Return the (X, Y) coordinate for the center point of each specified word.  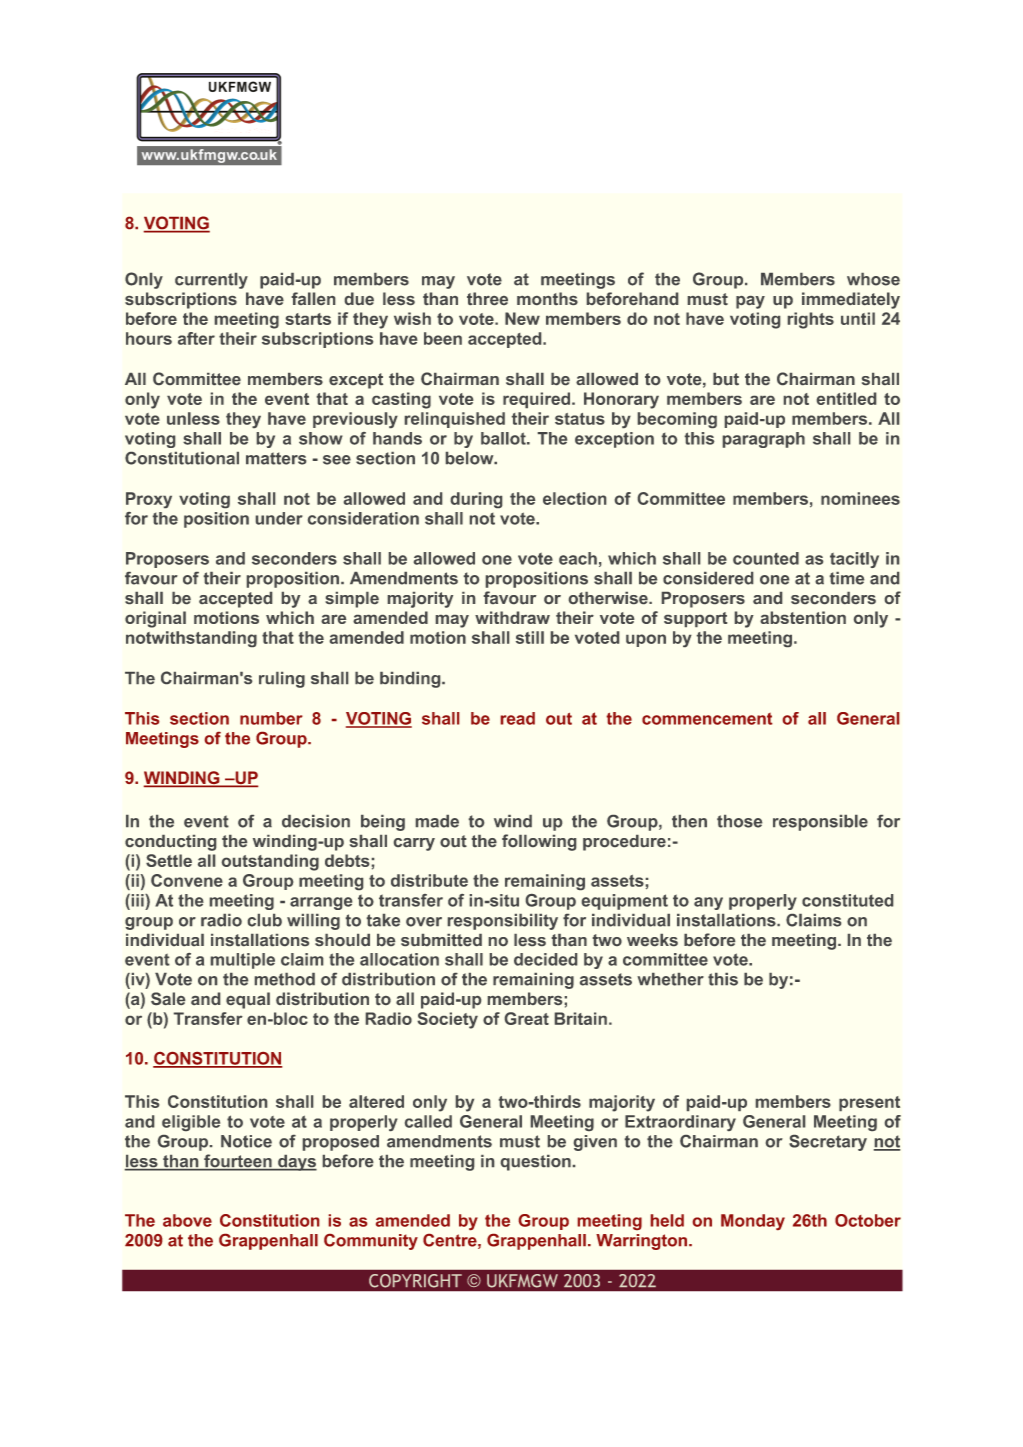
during (476, 500)
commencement (707, 719)
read (518, 718)
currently (211, 281)
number (271, 718)
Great (527, 1018)
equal (248, 1000)
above (187, 1220)
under (279, 518)
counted (766, 558)
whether (670, 979)
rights (811, 320)
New (522, 318)
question (536, 1163)
